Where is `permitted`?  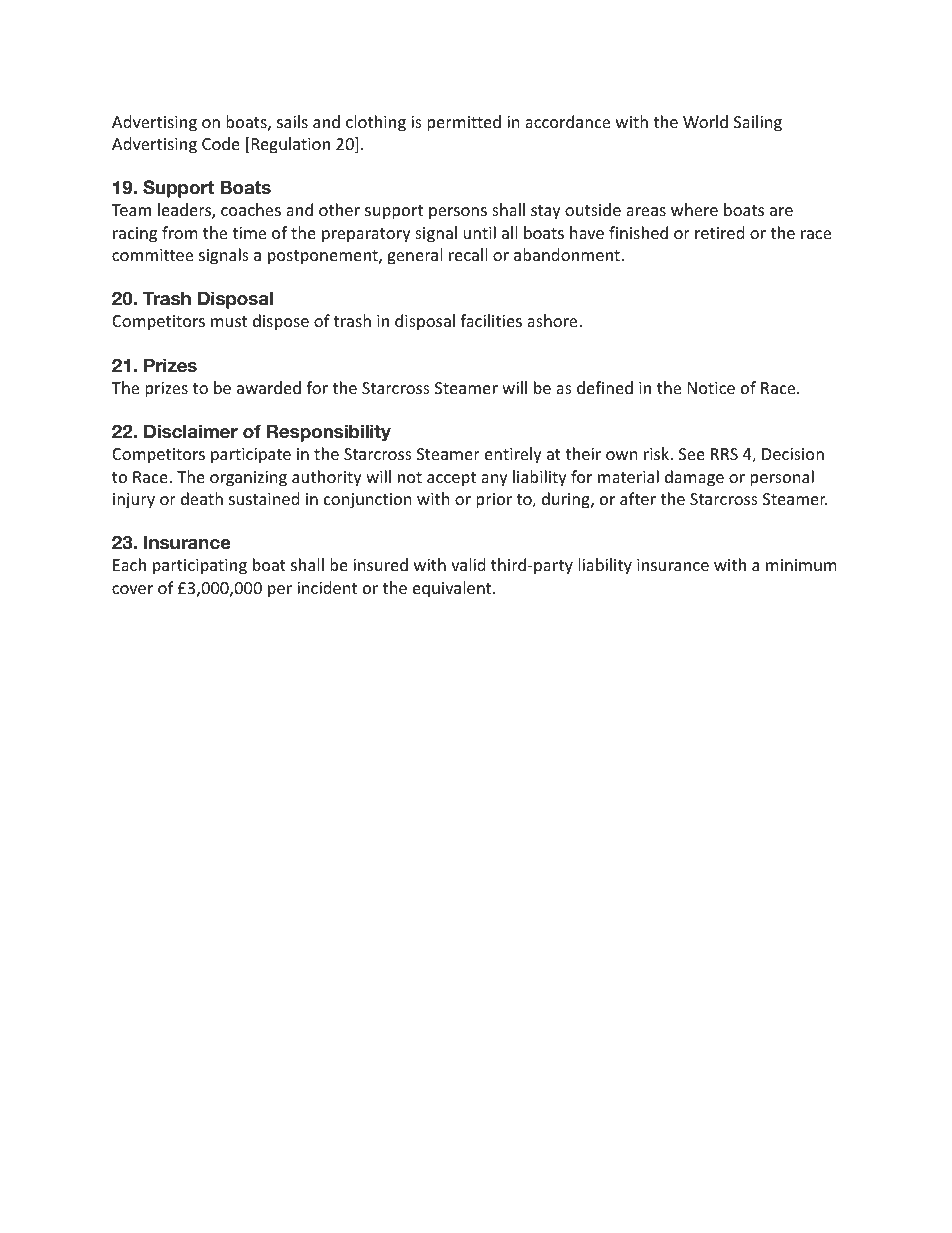
permitted is located at coordinates (464, 123).
